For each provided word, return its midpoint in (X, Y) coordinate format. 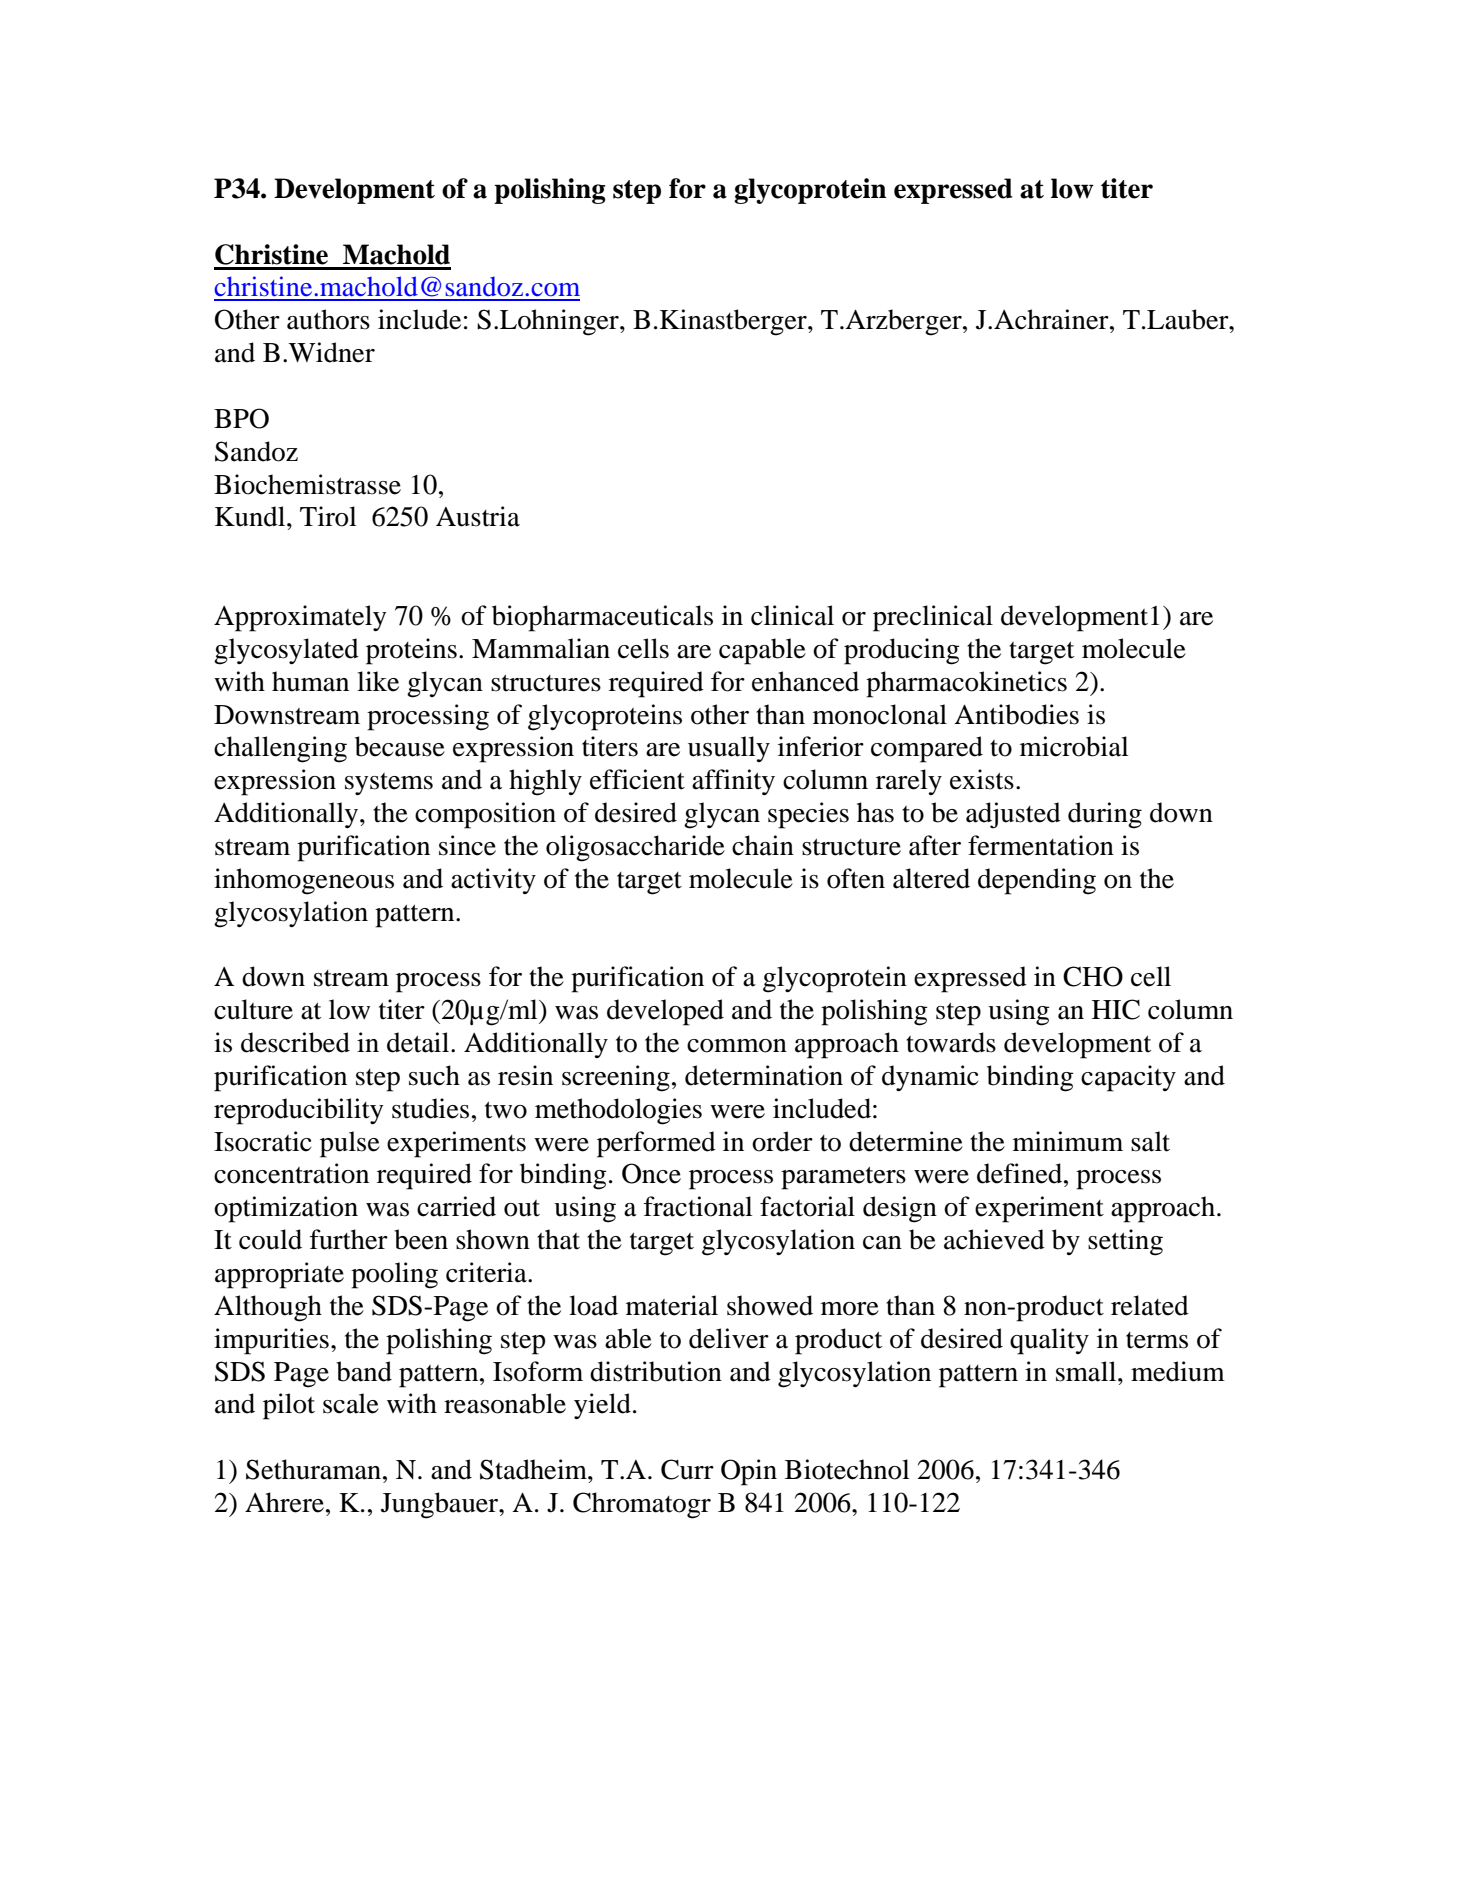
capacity (1128, 1078)
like (378, 681)
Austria (478, 516)
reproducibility (298, 1111)
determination (764, 1075)
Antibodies (1016, 714)
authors (328, 319)
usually (729, 749)
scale (351, 1403)
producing (902, 651)
